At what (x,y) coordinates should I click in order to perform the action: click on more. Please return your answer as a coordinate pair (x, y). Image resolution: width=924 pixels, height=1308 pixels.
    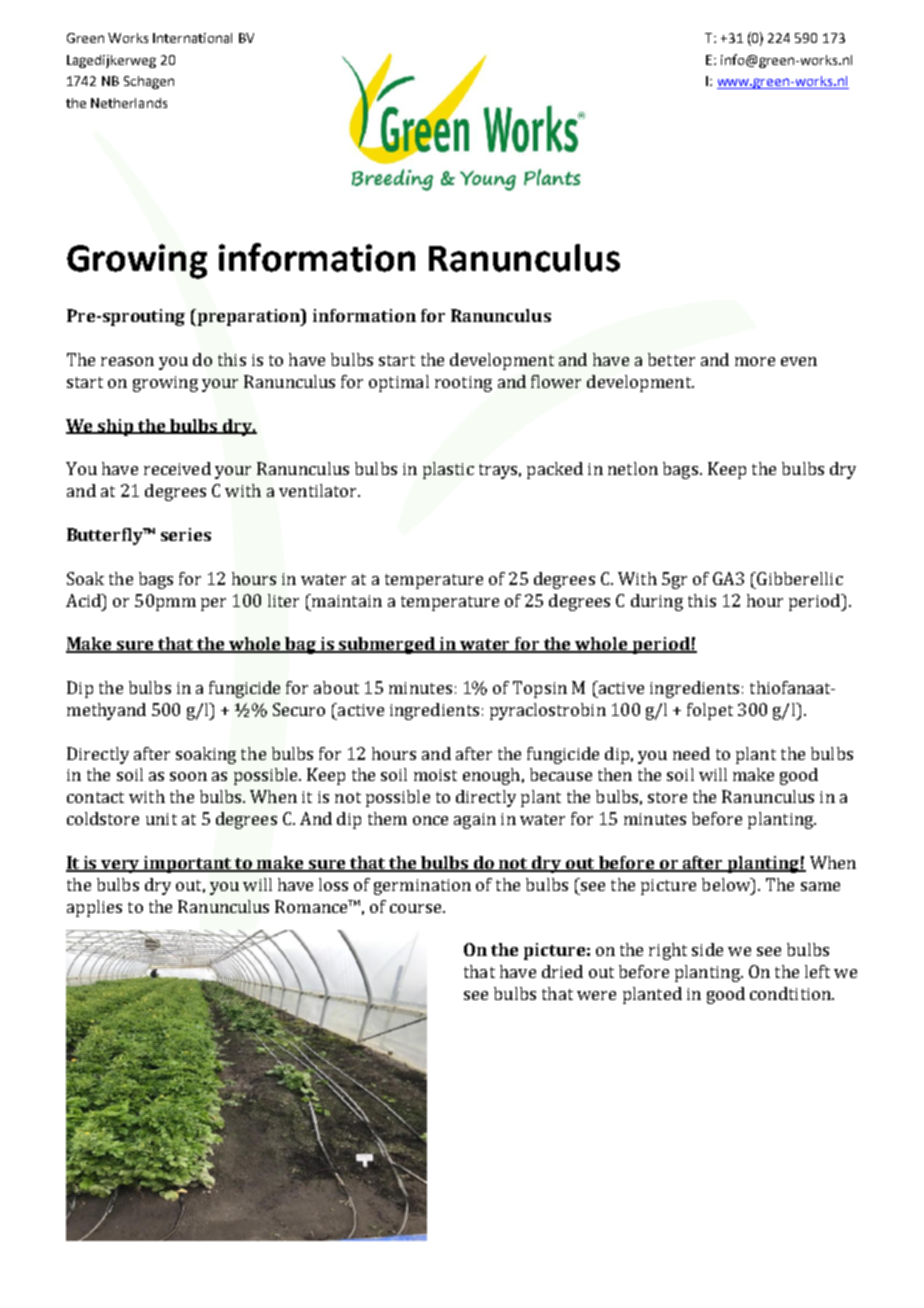
    Looking at the image, I should click on (755, 361).
